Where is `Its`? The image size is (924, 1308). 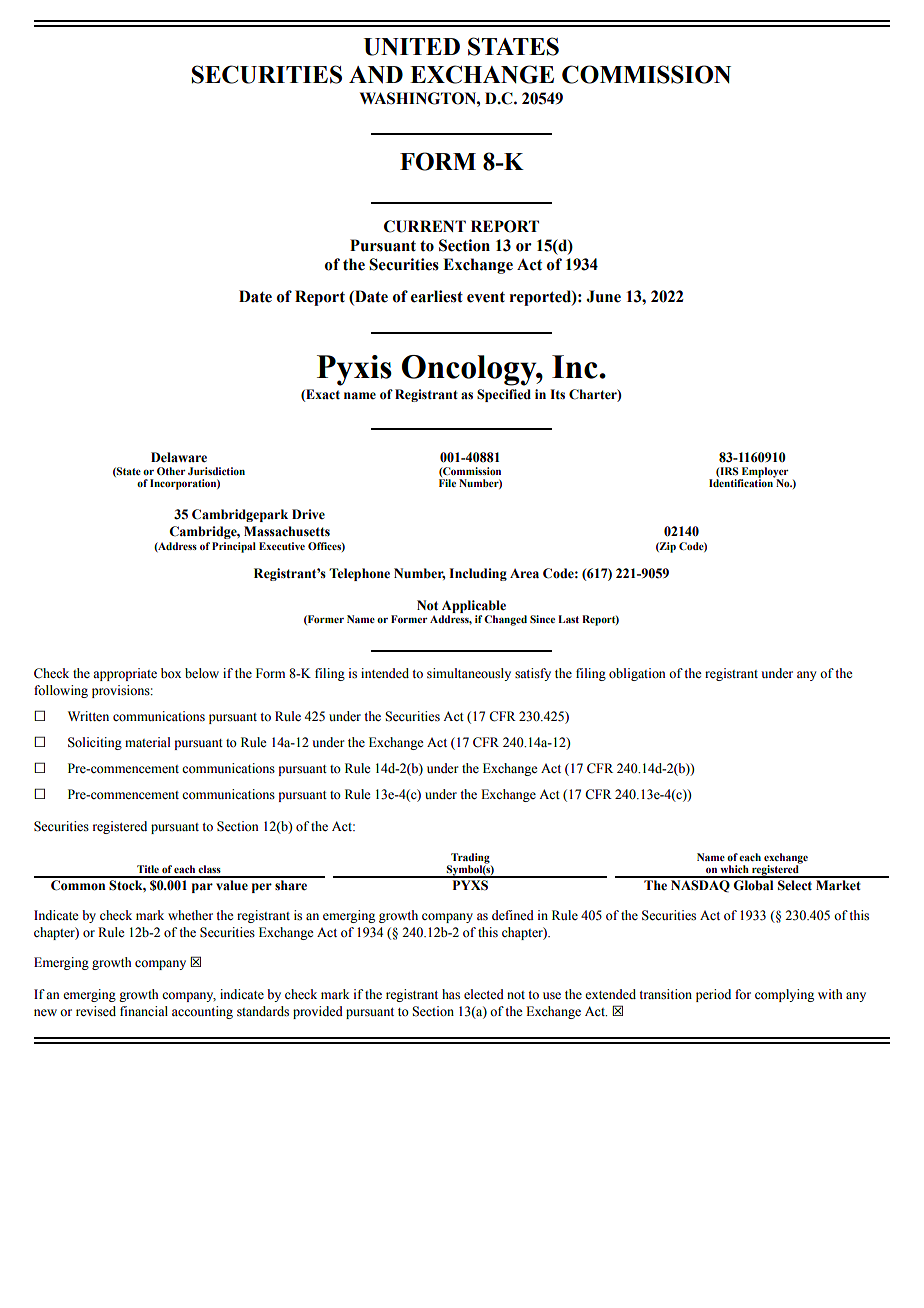 Its is located at coordinates (557, 394).
